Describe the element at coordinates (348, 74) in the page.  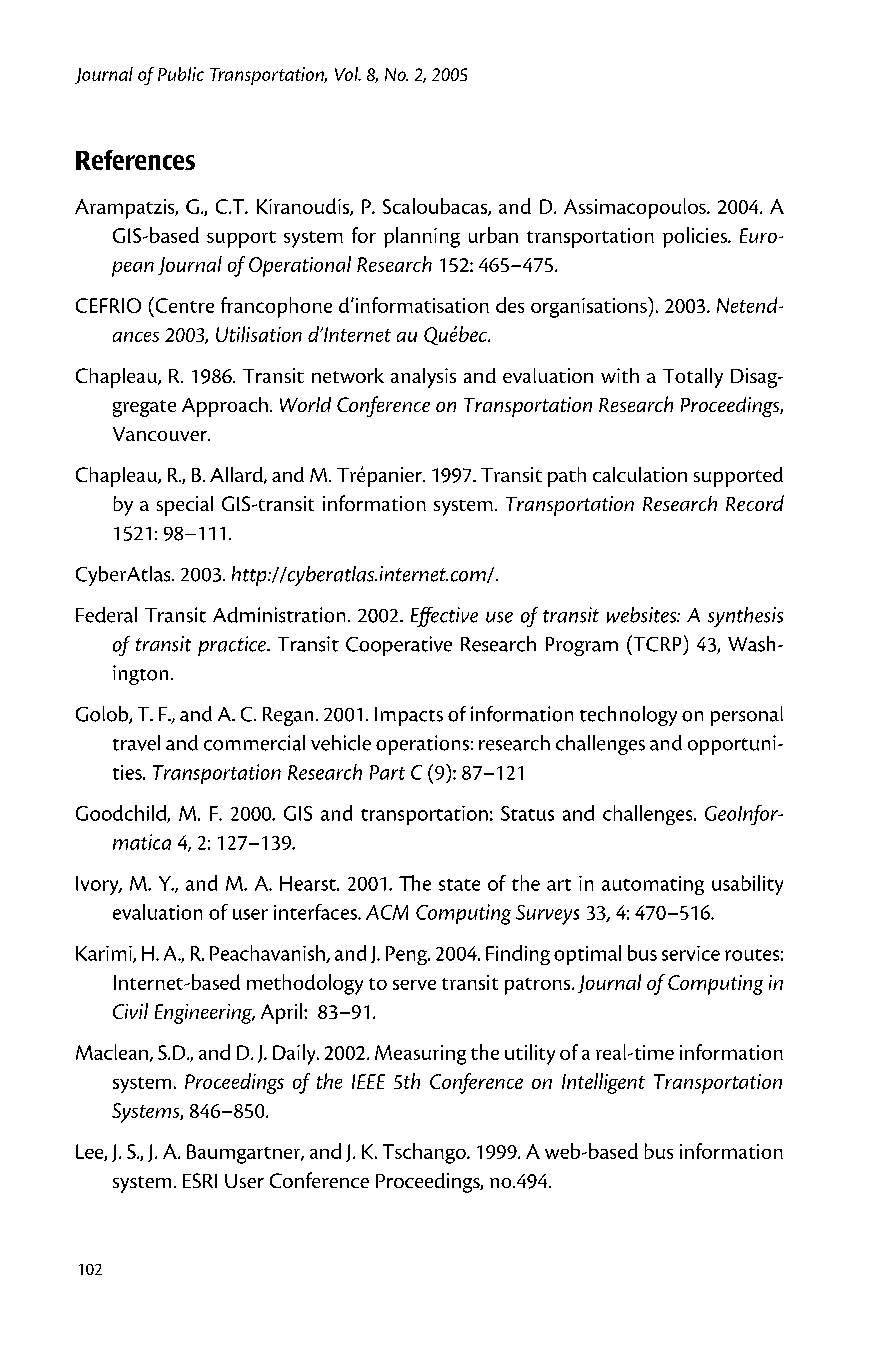
I see `Vol` at that location.
